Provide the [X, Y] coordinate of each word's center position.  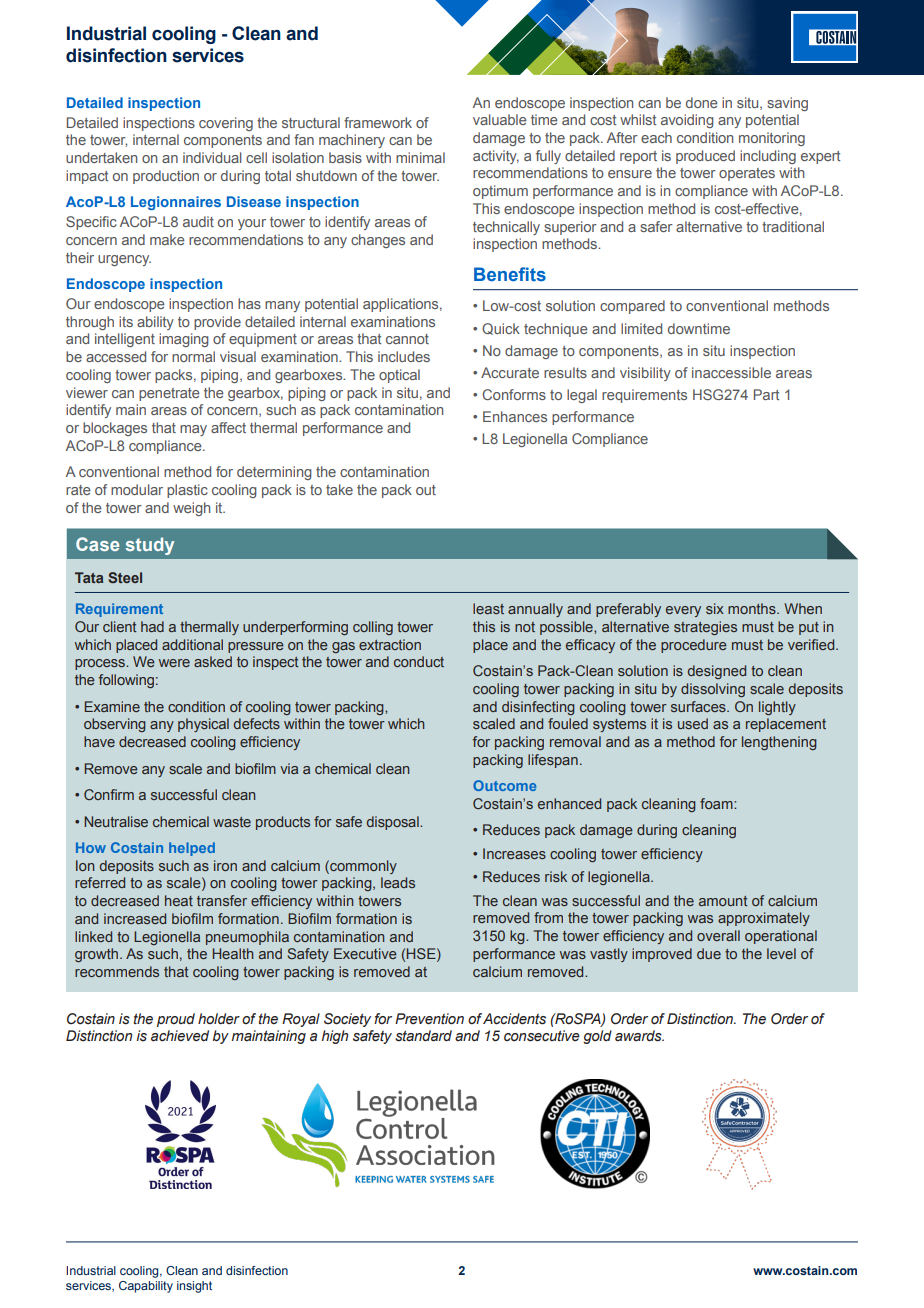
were [174, 663]
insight [194, 1287]
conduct [419, 661]
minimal [420, 157]
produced [705, 157]
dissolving [713, 690]
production [166, 177]
